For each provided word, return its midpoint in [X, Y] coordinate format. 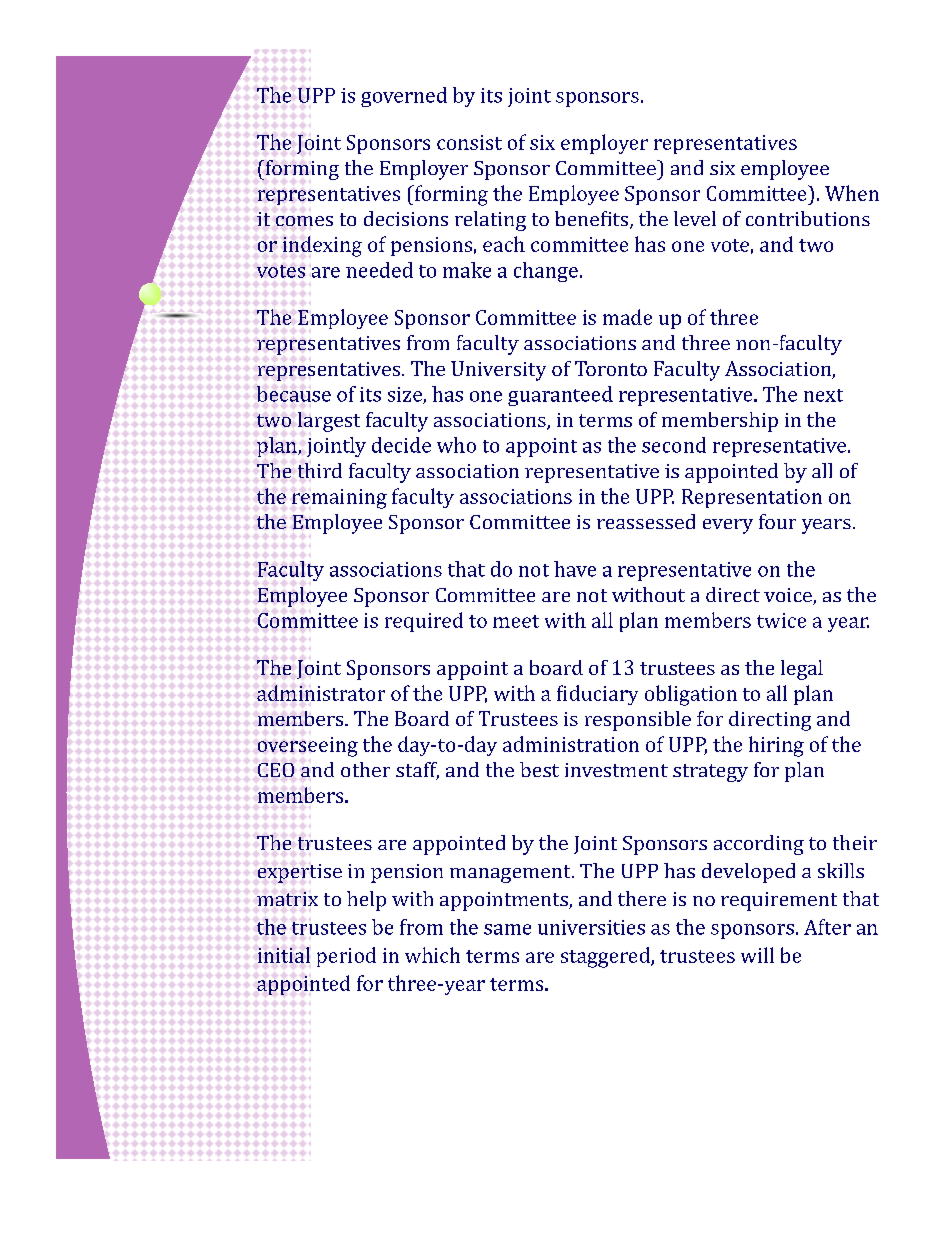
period [346, 957]
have [575, 569]
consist [469, 142]
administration [571, 744]
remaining [339, 499]
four [777, 521]
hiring [776, 746]
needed [379, 270]
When [852, 193]
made [627, 317]
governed [404, 97]
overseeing [308, 747]
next [823, 395]
